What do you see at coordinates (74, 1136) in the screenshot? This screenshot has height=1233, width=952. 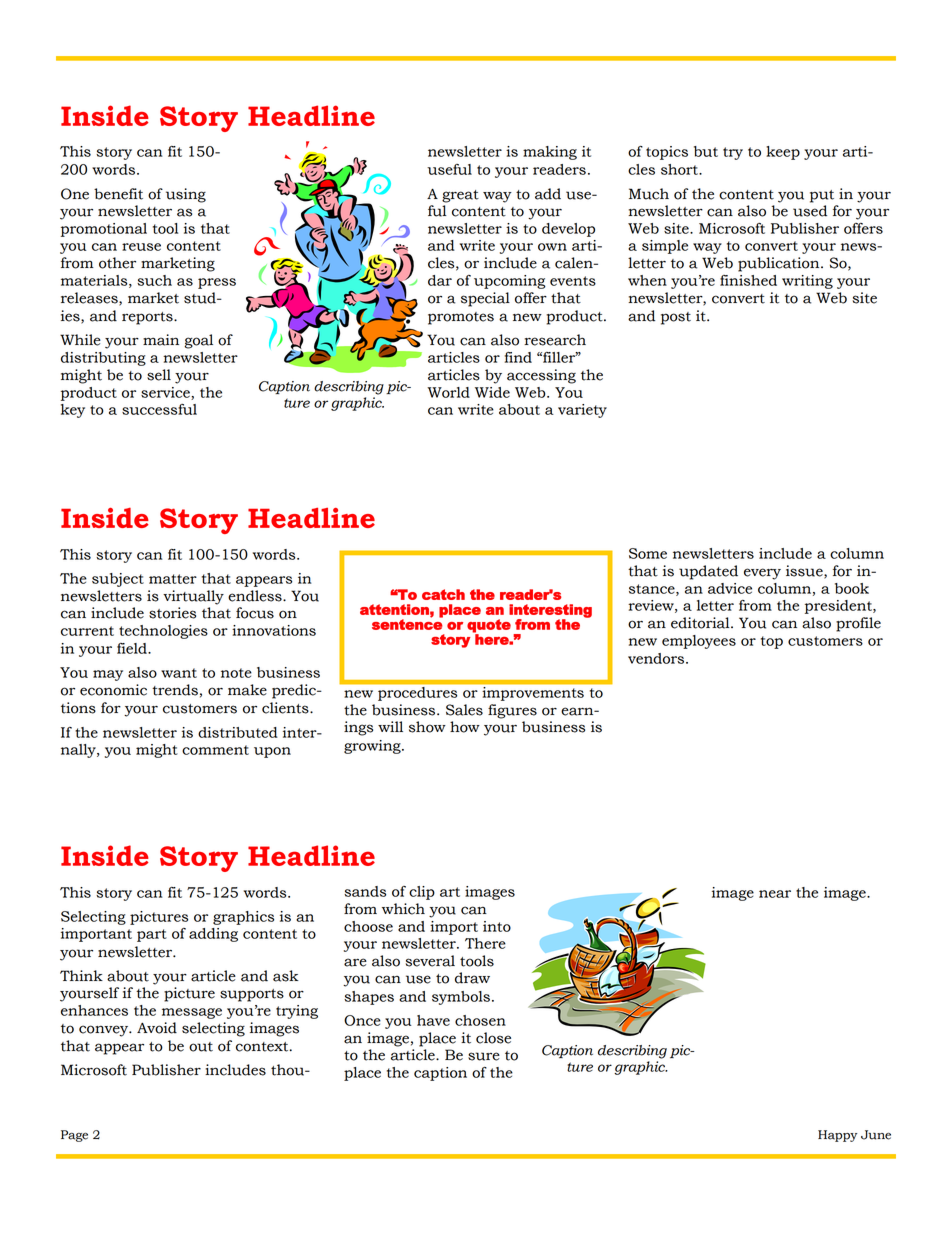 I see `Page` at bounding box center [74, 1136].
